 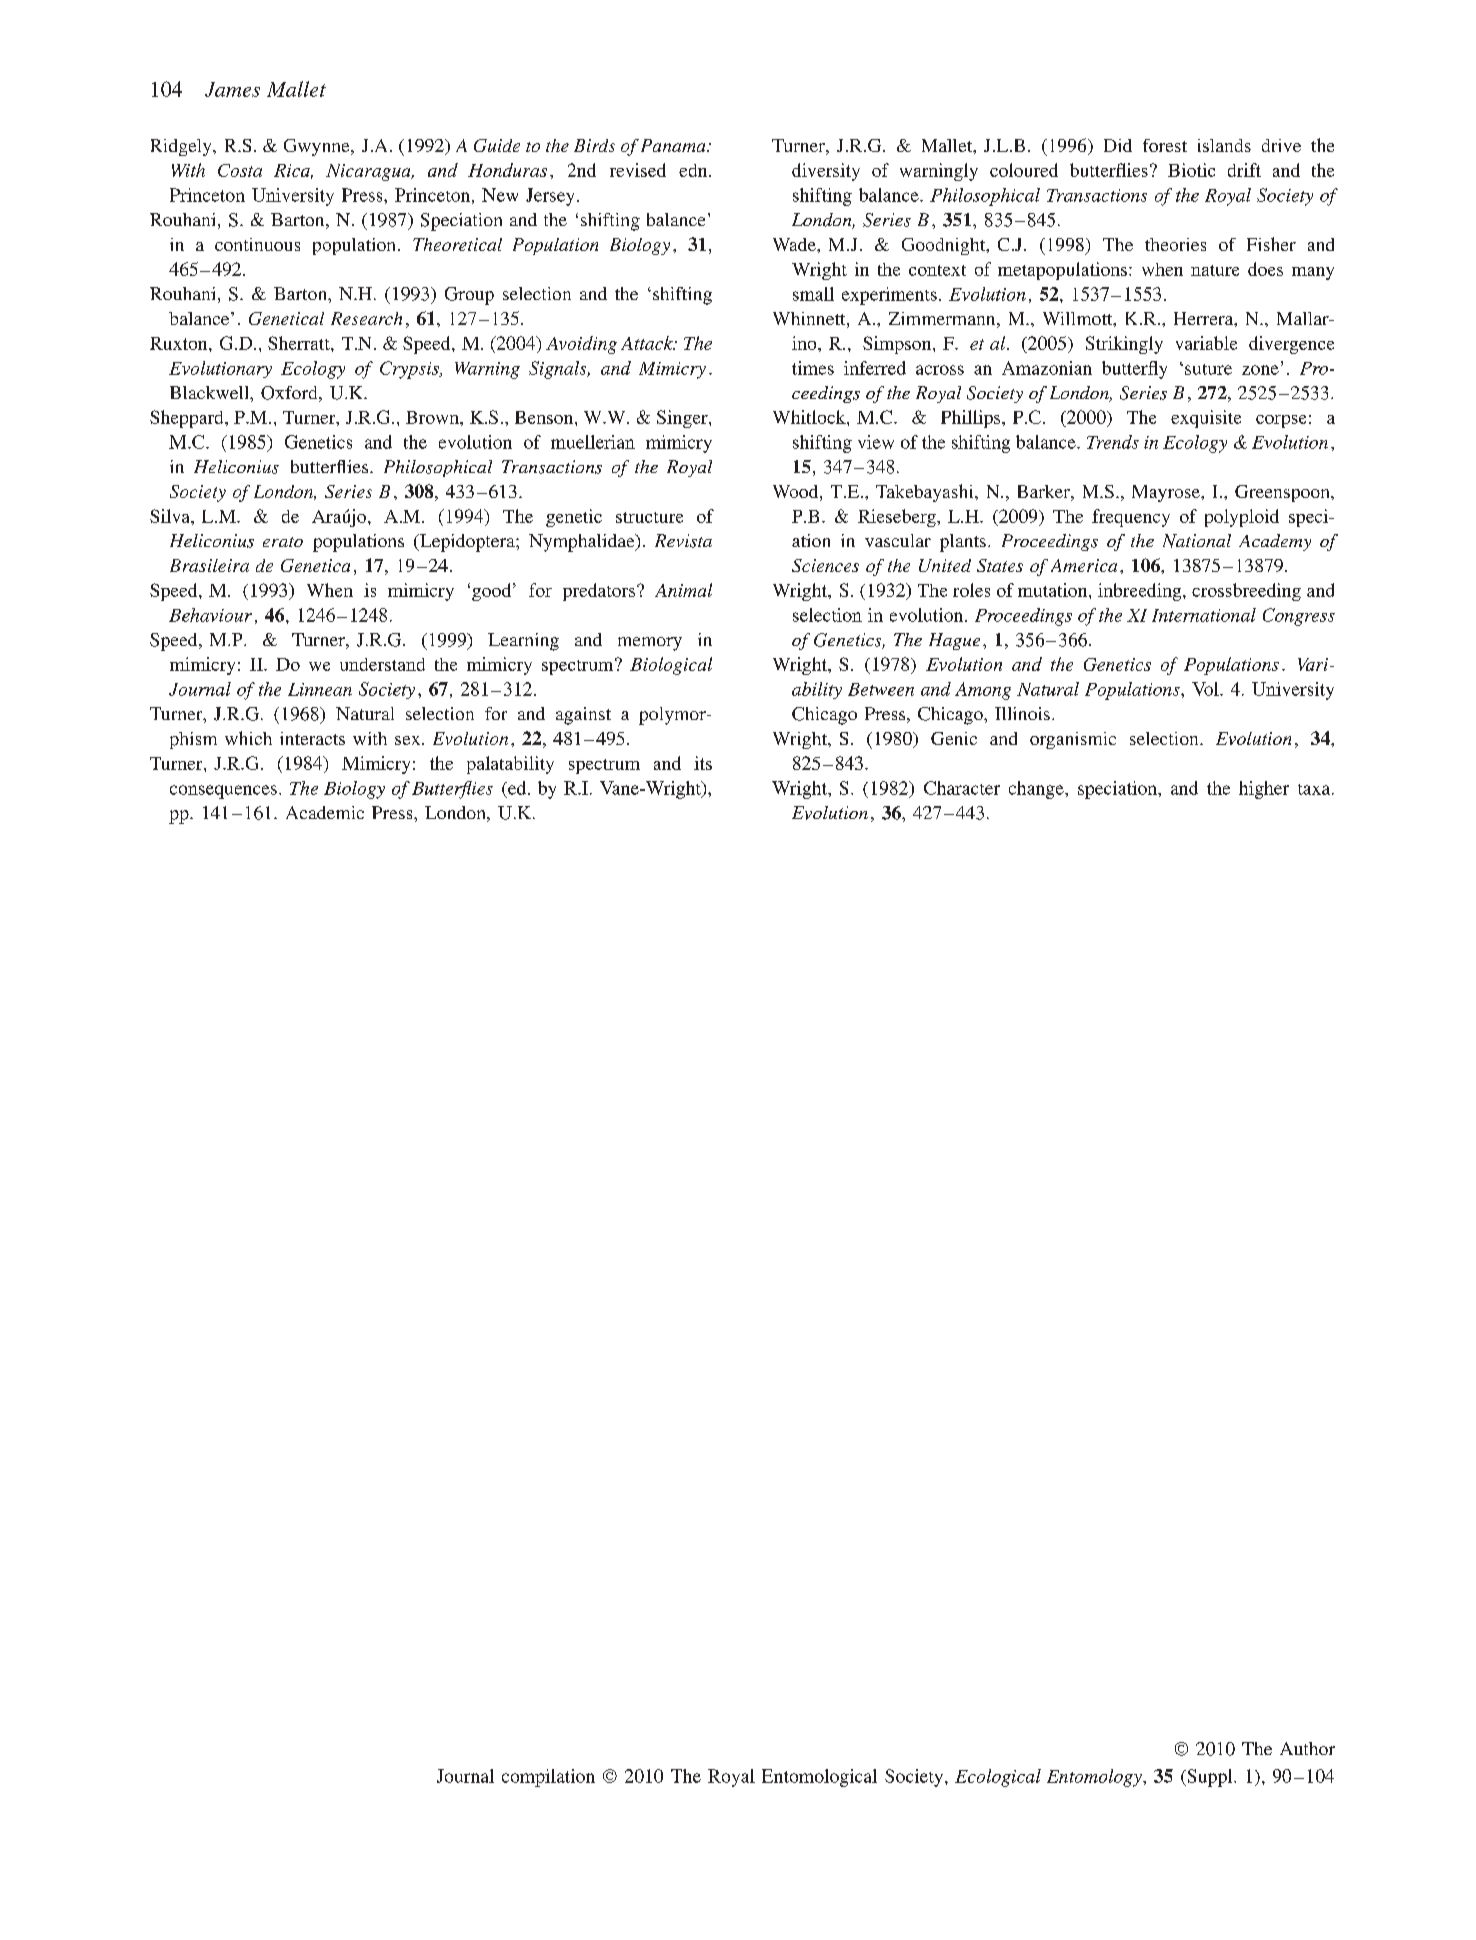 I want to click on Revista, so click(x=683, y=541).
